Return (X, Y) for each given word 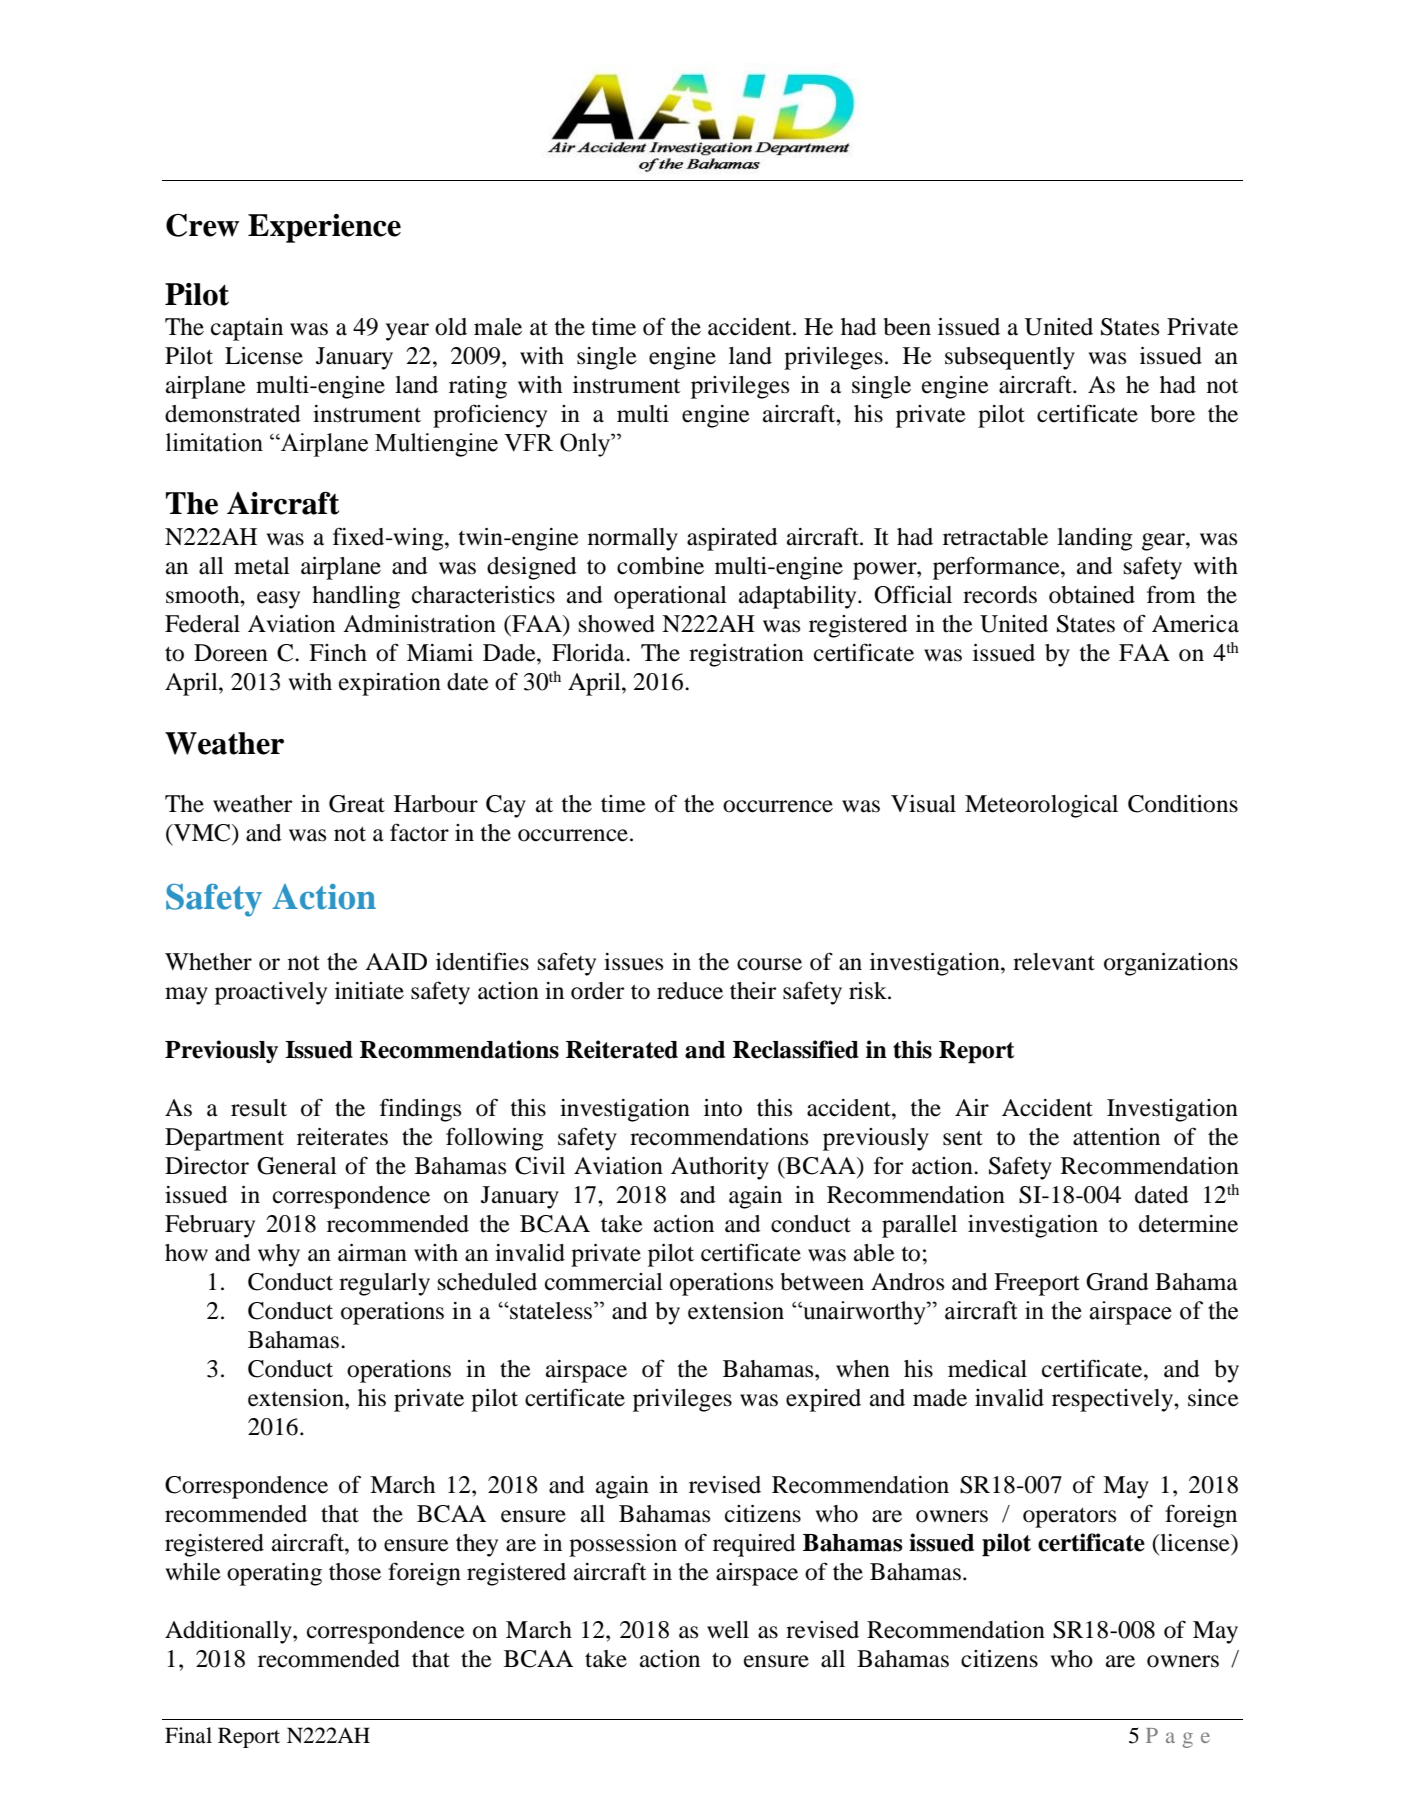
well (728, 1630)
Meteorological (1041, 806)
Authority (720, 1168)
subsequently (1010, 358)
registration (746, 655)
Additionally (229, 1632)
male (498, 327)
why (279, 1255)
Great (357, 804)
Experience (324, 228)
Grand (1117, 1282)
